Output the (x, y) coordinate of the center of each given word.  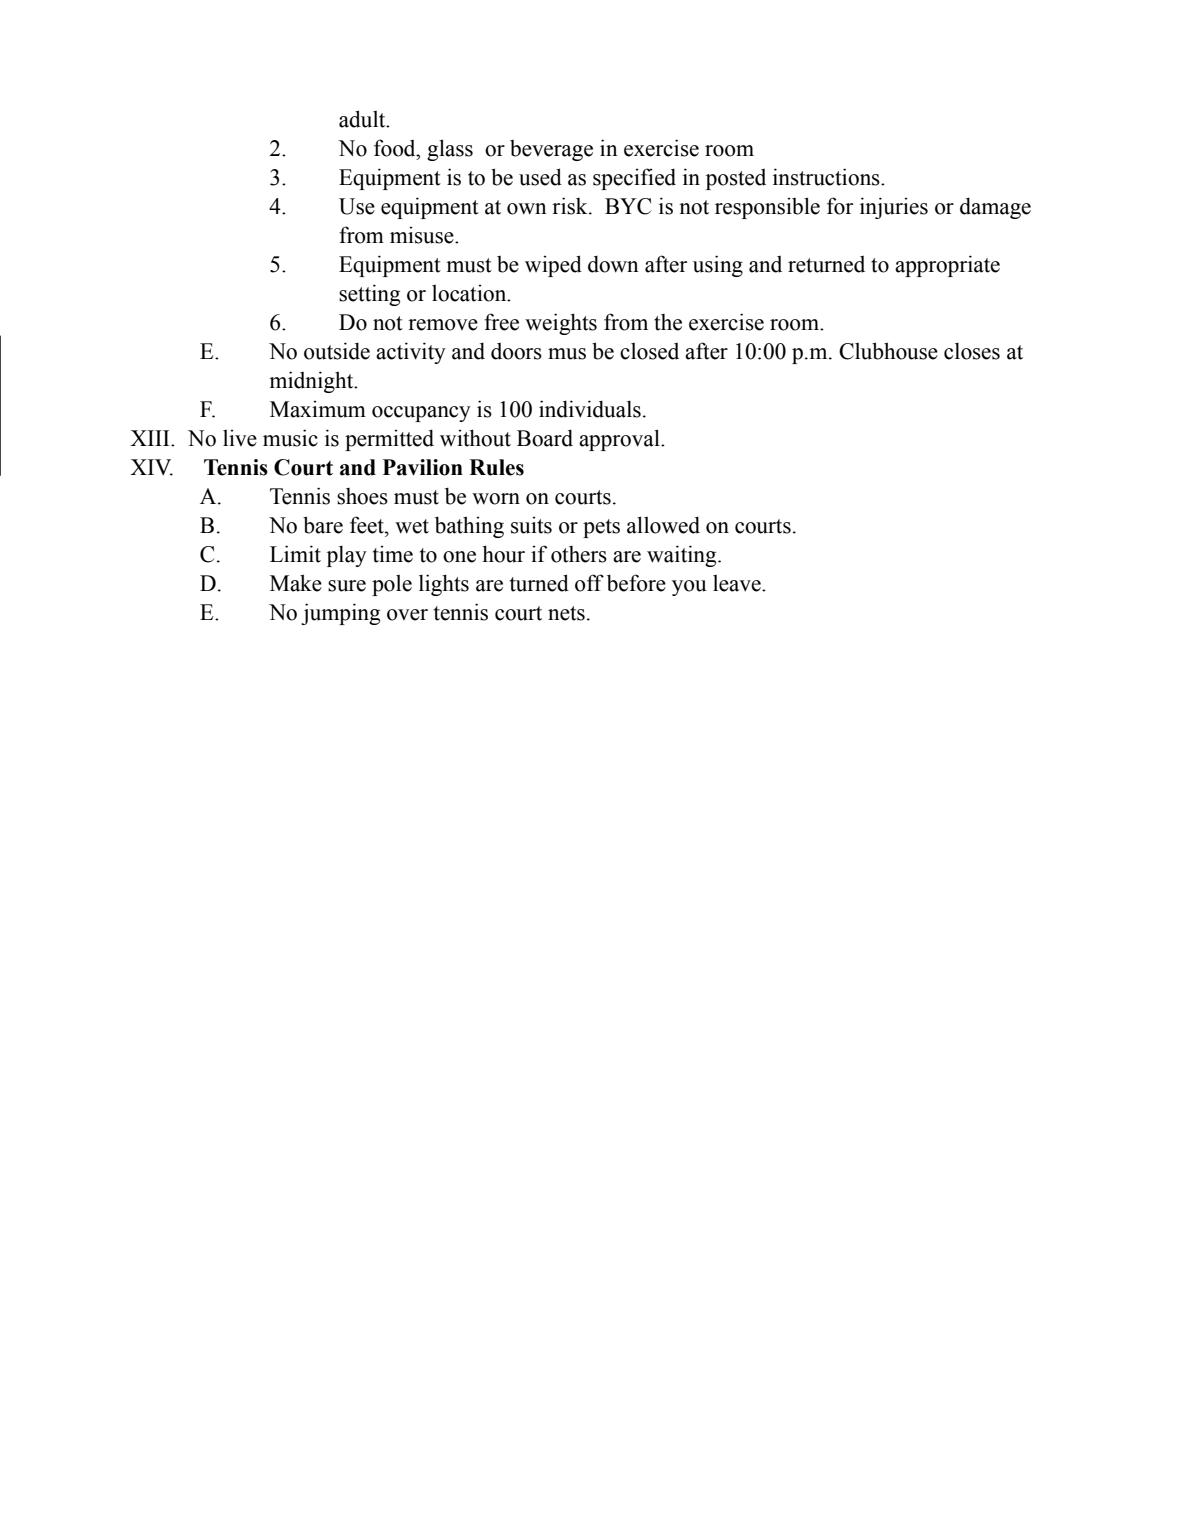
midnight (312, 382)
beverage (551, 150)
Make (296, 583)
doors (516, 351)
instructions (827, 177)
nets (566, 613)
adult (363, 119)
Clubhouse (888, 351)
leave (738, 583)
